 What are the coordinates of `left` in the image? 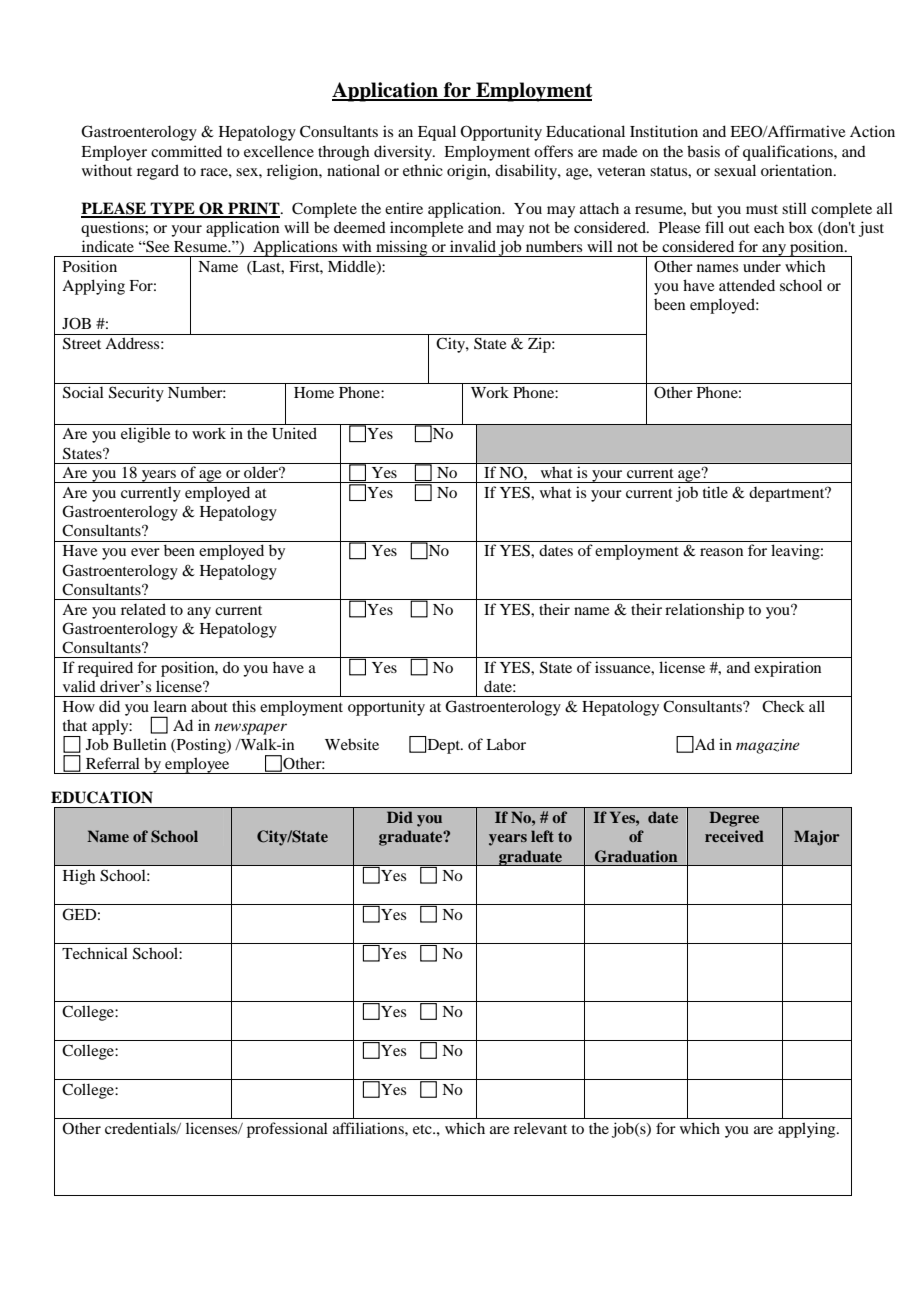 It's located at (542, 836).
